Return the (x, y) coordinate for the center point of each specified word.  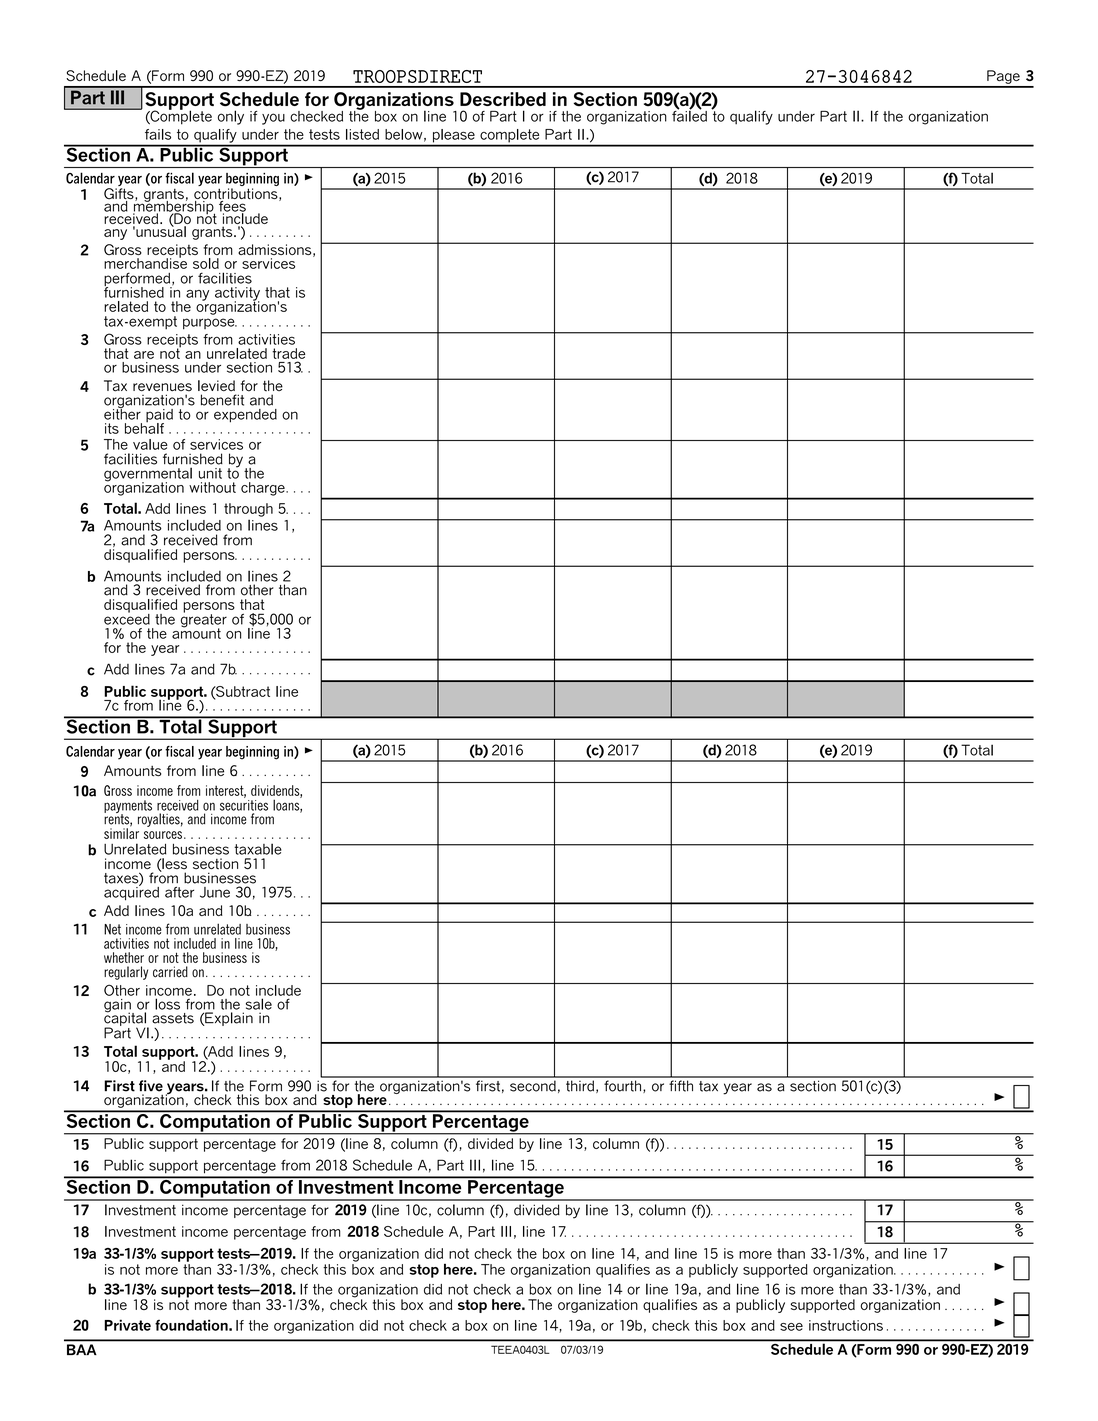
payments (128, 808)
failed (689, 115)
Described (503, 99)
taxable (258, 849)
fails (158, 134)
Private (127, 1325)
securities (244, 805)
